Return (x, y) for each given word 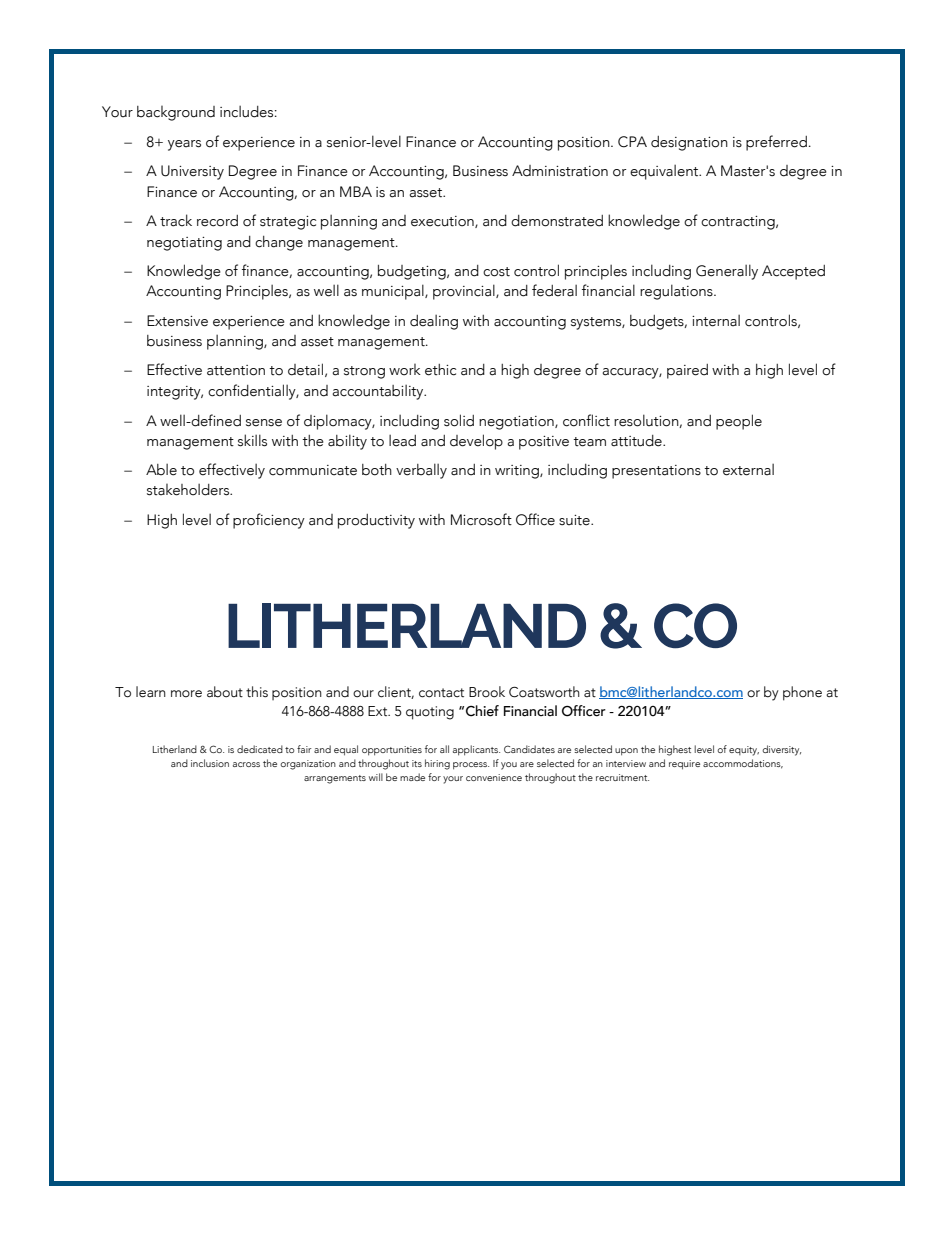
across (246, 764)
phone (802, 693)
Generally (727, 272)
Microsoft (481, 519)
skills (252, 440)
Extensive (177, 321)
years (184, 145)
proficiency (269, 521)
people (739, 422)
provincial (465, 292)
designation (689, 143)
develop (476, 442)
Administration (560, 171)
